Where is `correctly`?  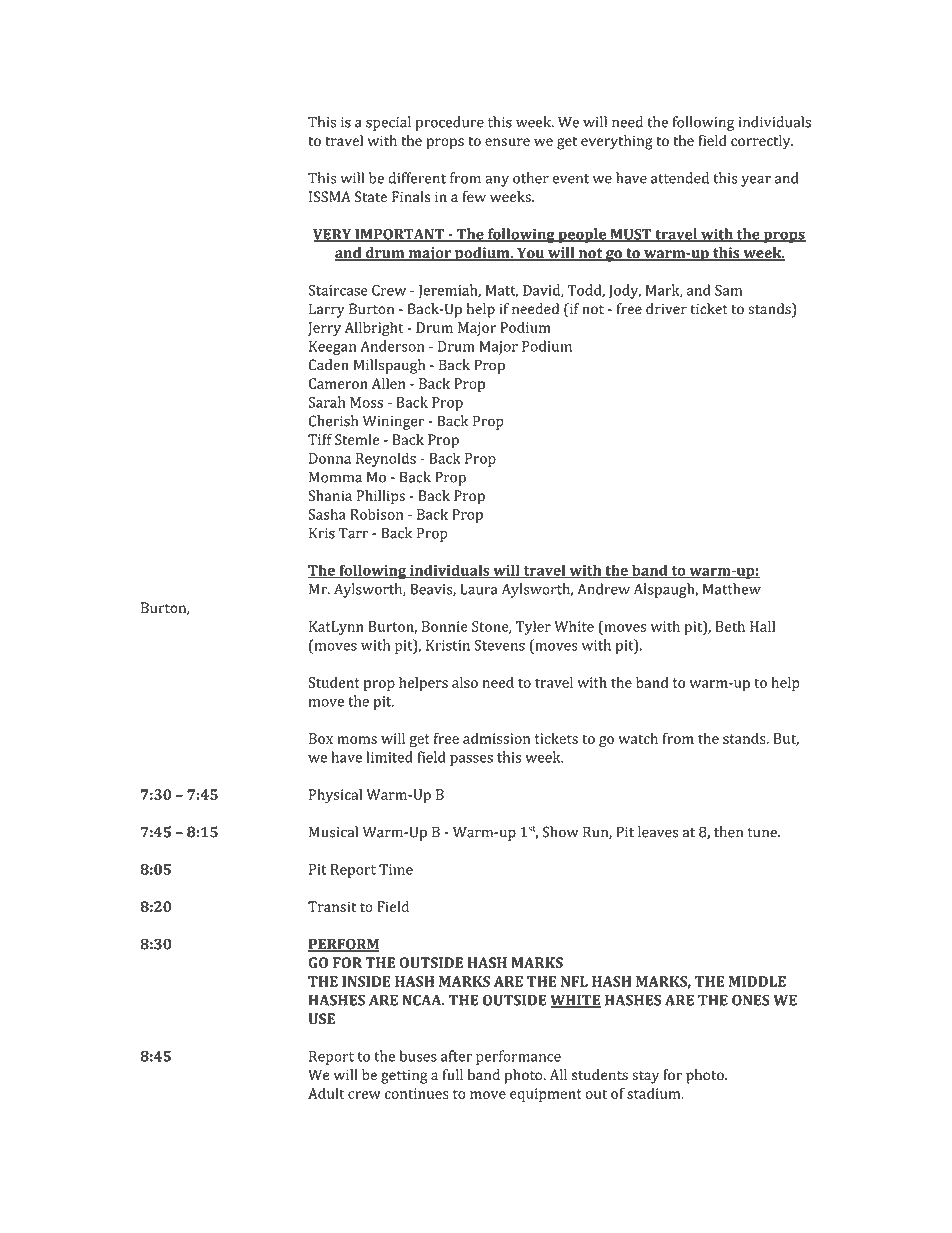 correctly is located at coordinates (762, 142).
